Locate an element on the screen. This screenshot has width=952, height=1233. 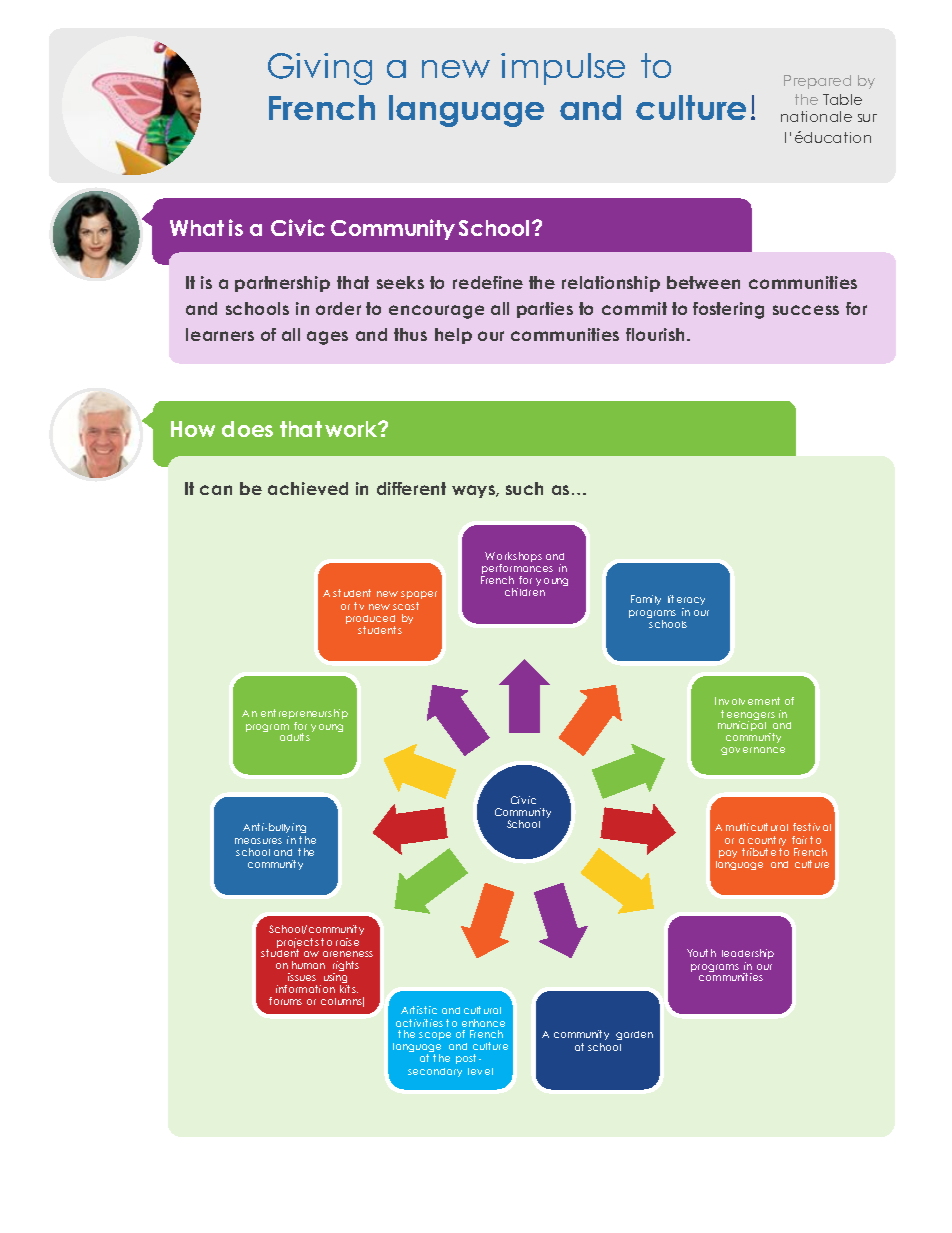
does is located at coordinates (247, 429).
